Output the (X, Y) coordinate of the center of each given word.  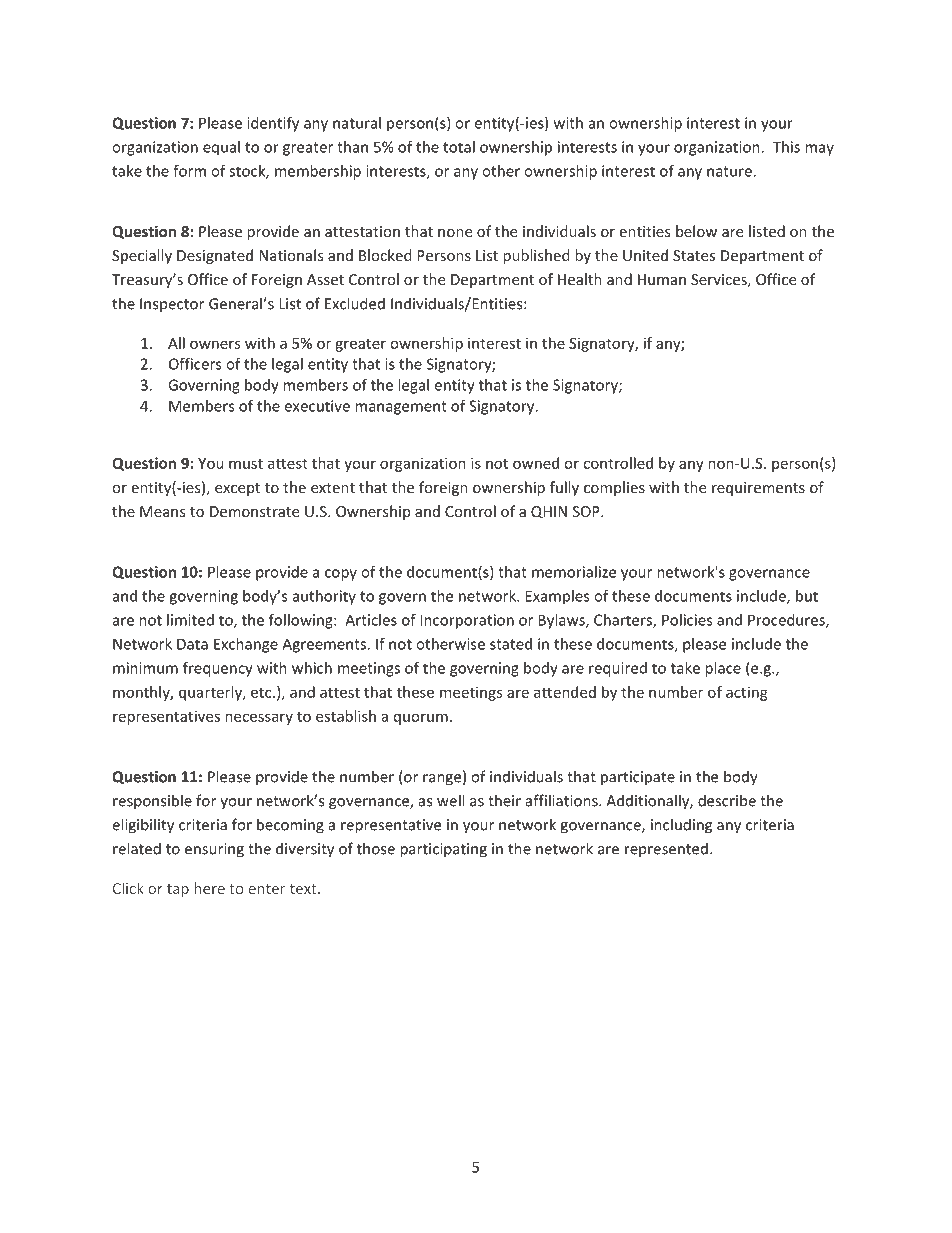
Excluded (355, 303)
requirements (758, 489)
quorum (421, 719)
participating (443, 850)
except (237, 489)
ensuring (214, 850)
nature (729, 171)
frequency (218, 669)
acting (747, 693)
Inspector (172, 305)
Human (662, 279)
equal (221, 148)
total (459, 147)
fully (564, 488)
